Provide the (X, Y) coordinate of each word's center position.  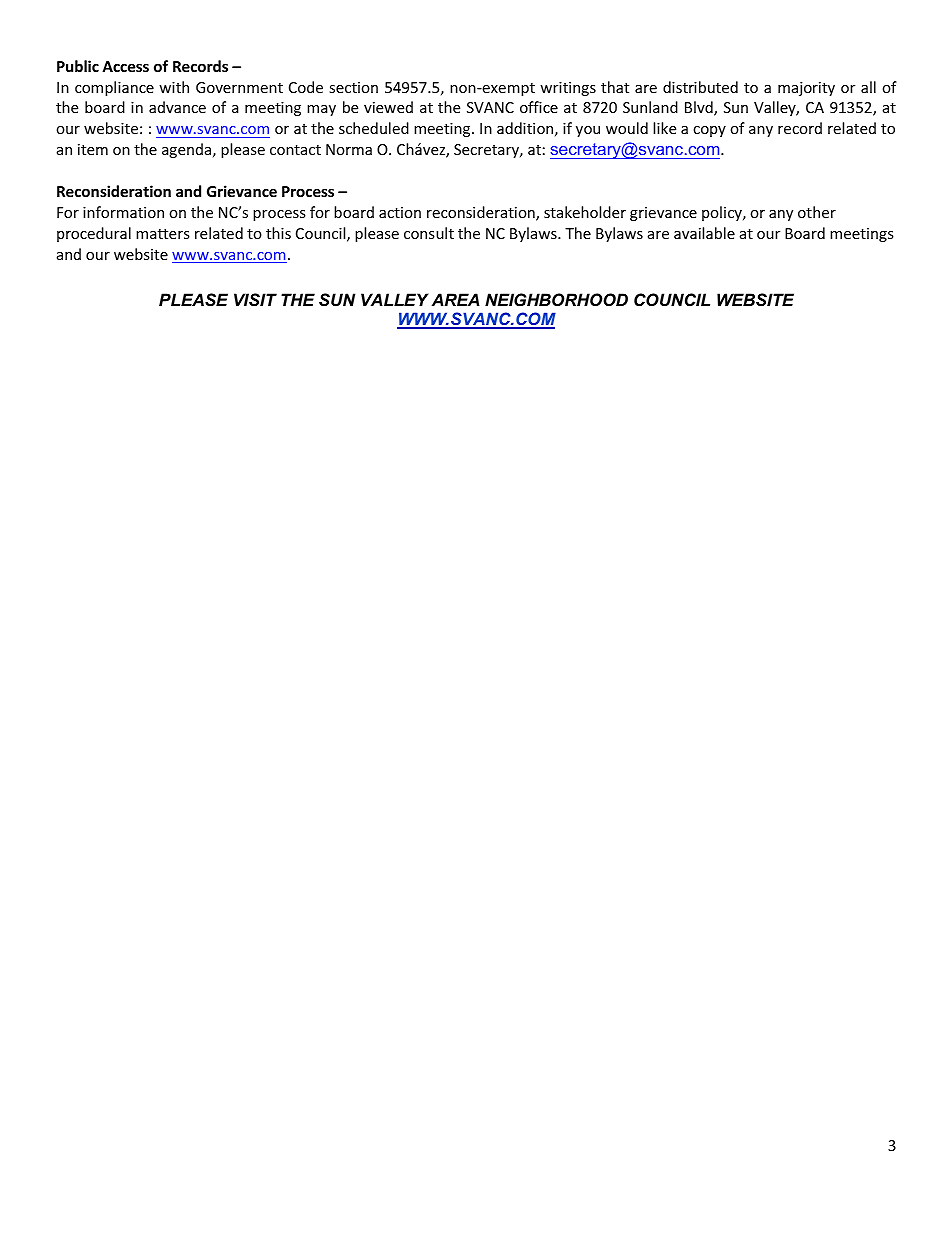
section (353, 87)
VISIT (255, 299)
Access (125, 66)
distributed (700, 87)
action (400, 212)
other (817, 212)
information (123, 212)
